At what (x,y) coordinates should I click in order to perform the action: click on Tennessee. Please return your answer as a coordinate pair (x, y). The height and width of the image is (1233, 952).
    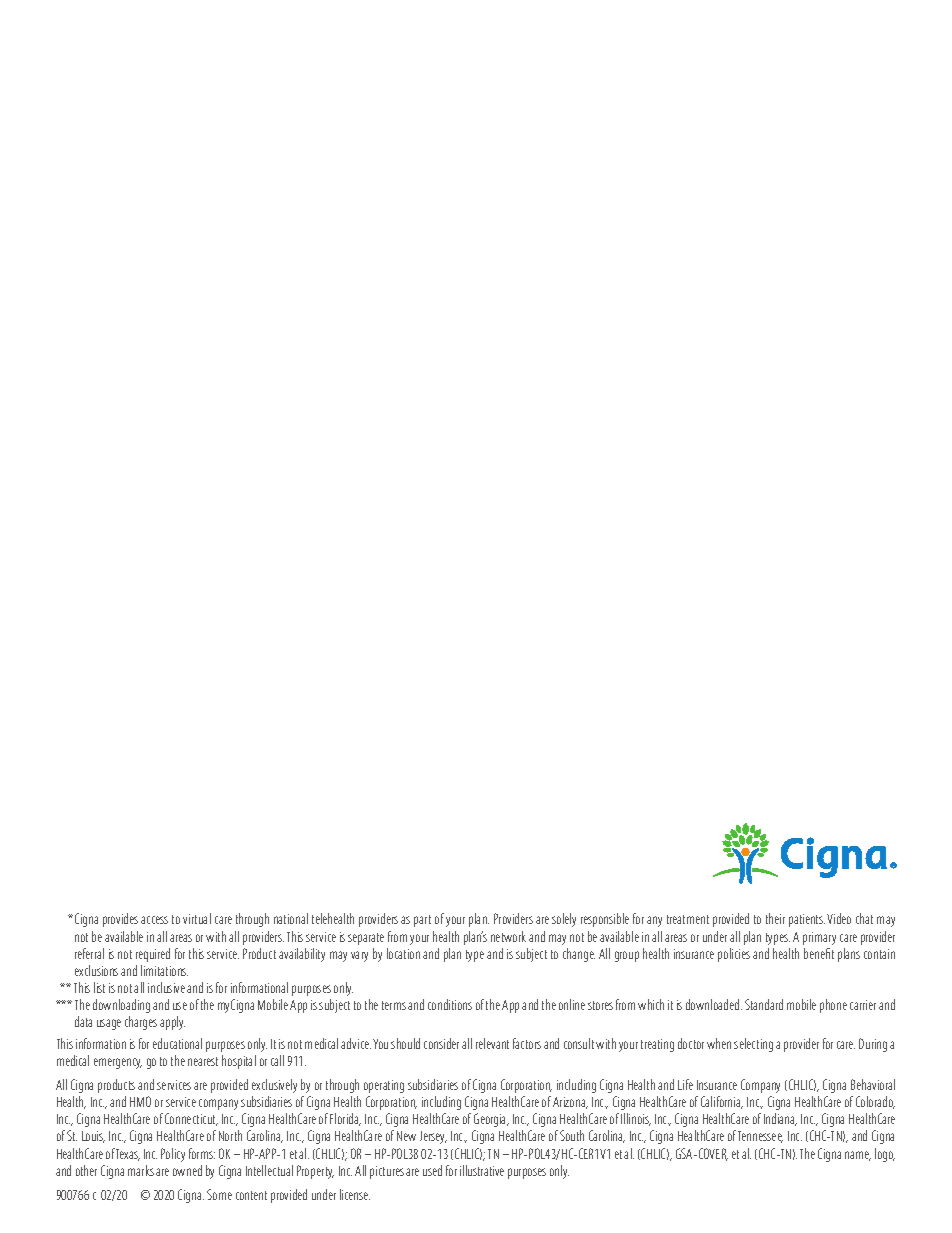
    Looking at the image, I should click on (760, 1137).
